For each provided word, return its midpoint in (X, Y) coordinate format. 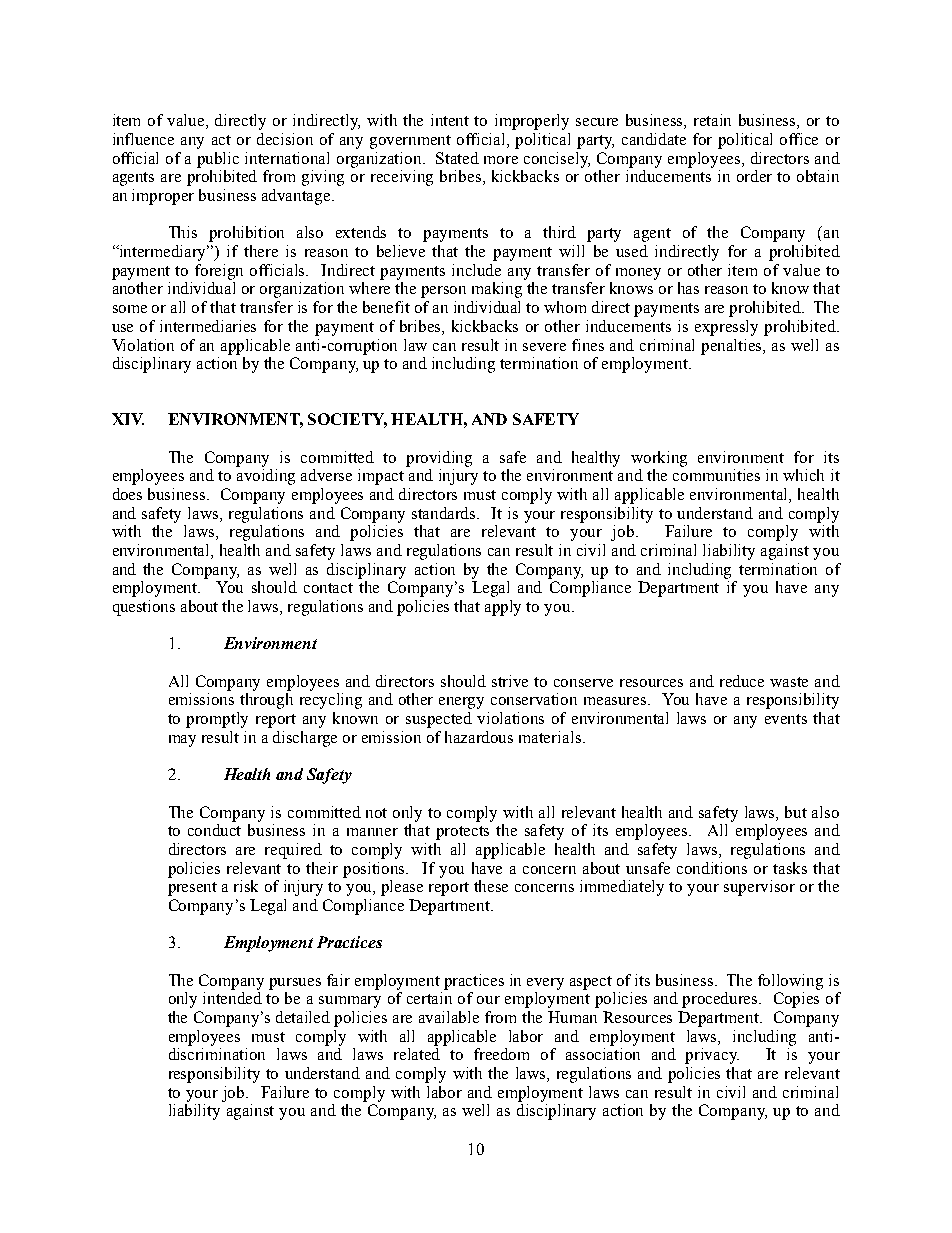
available (449, 1017)
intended (232, 998)
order (754, 176)
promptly (217, 720)
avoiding (266, 477)
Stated (457, 158)
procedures (721, 1000)
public (218, 160)
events (786, 719)
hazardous (479, 737)
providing (439, 459)
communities (716, 475)
